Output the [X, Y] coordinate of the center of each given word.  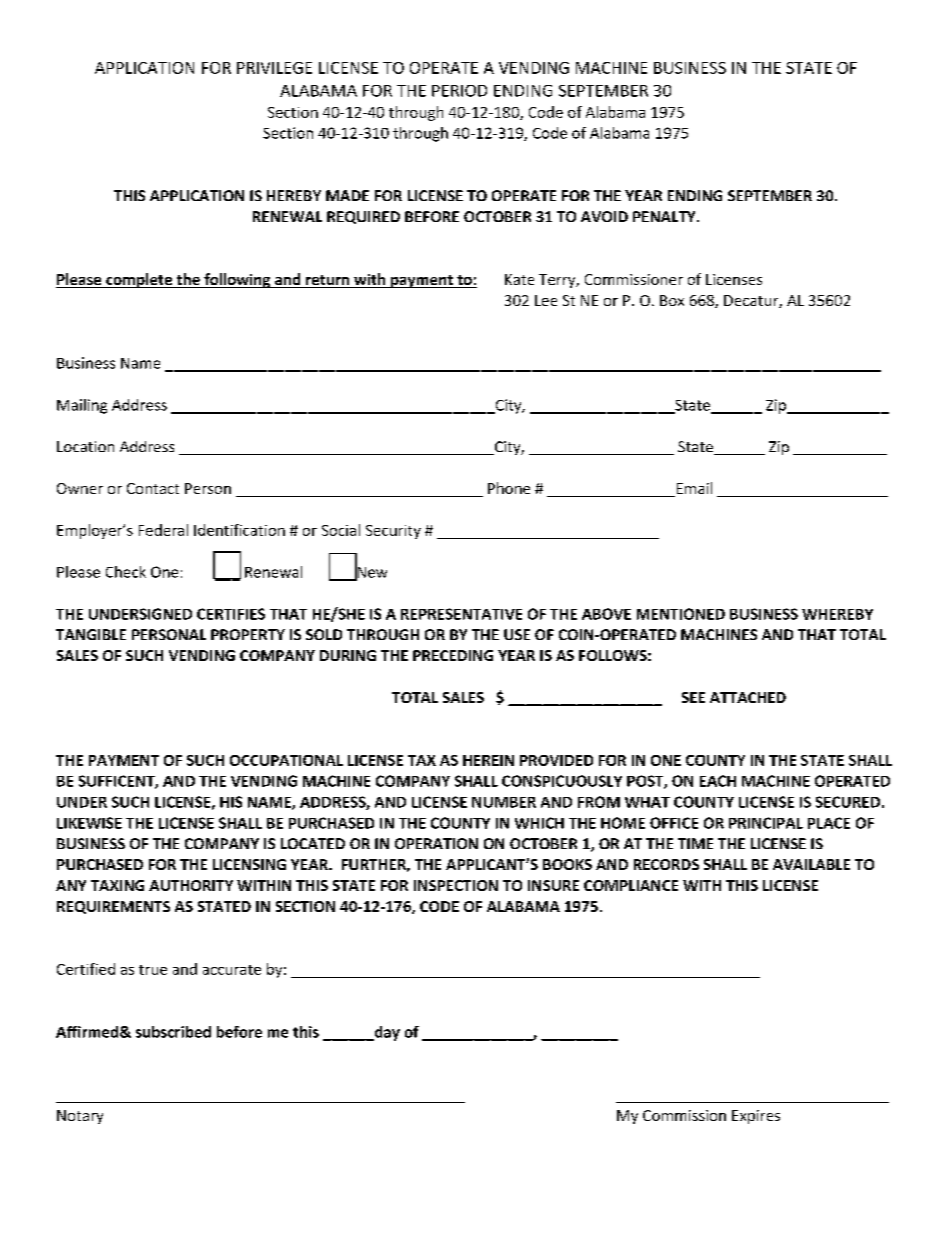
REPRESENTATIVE [461, 614]
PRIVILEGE [274, 68]
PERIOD [459, 91]
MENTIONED [681, 614]
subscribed [173, 1032]
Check [126, 572]
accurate [232, 970]
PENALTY [665, 216]
